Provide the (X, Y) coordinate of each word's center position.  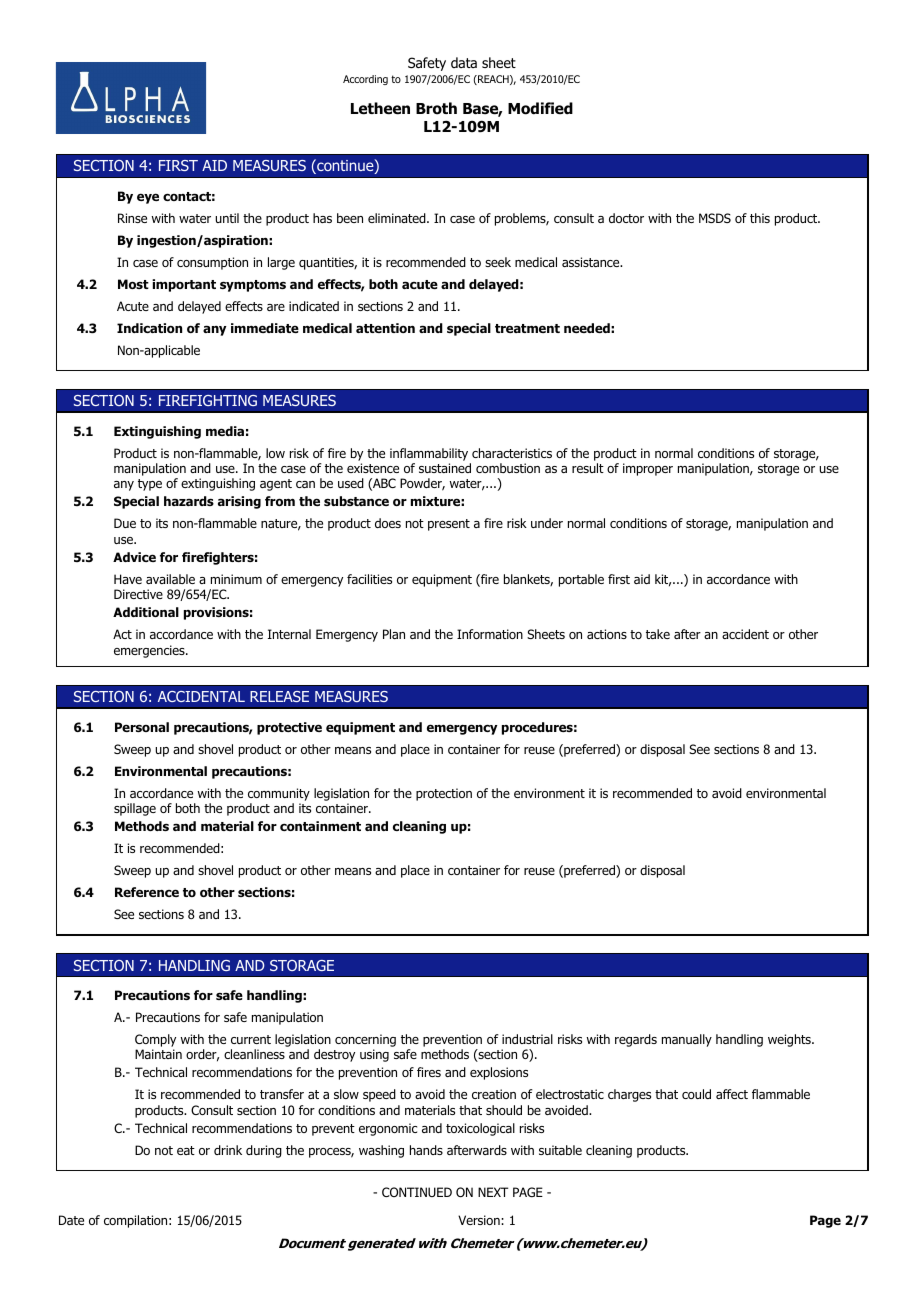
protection (444, 794)
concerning (365, 1040)
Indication (149, 328)
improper (648, 469)
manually (687, 1040)
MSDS (715, 218)
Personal (142, 727)
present (449, 525)
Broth (436, 108)
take (658, 634)
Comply (155, 1040)
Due (125, 523)
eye (148, 198)
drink (228, 1150)
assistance (592, 262)
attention (385, 328)
